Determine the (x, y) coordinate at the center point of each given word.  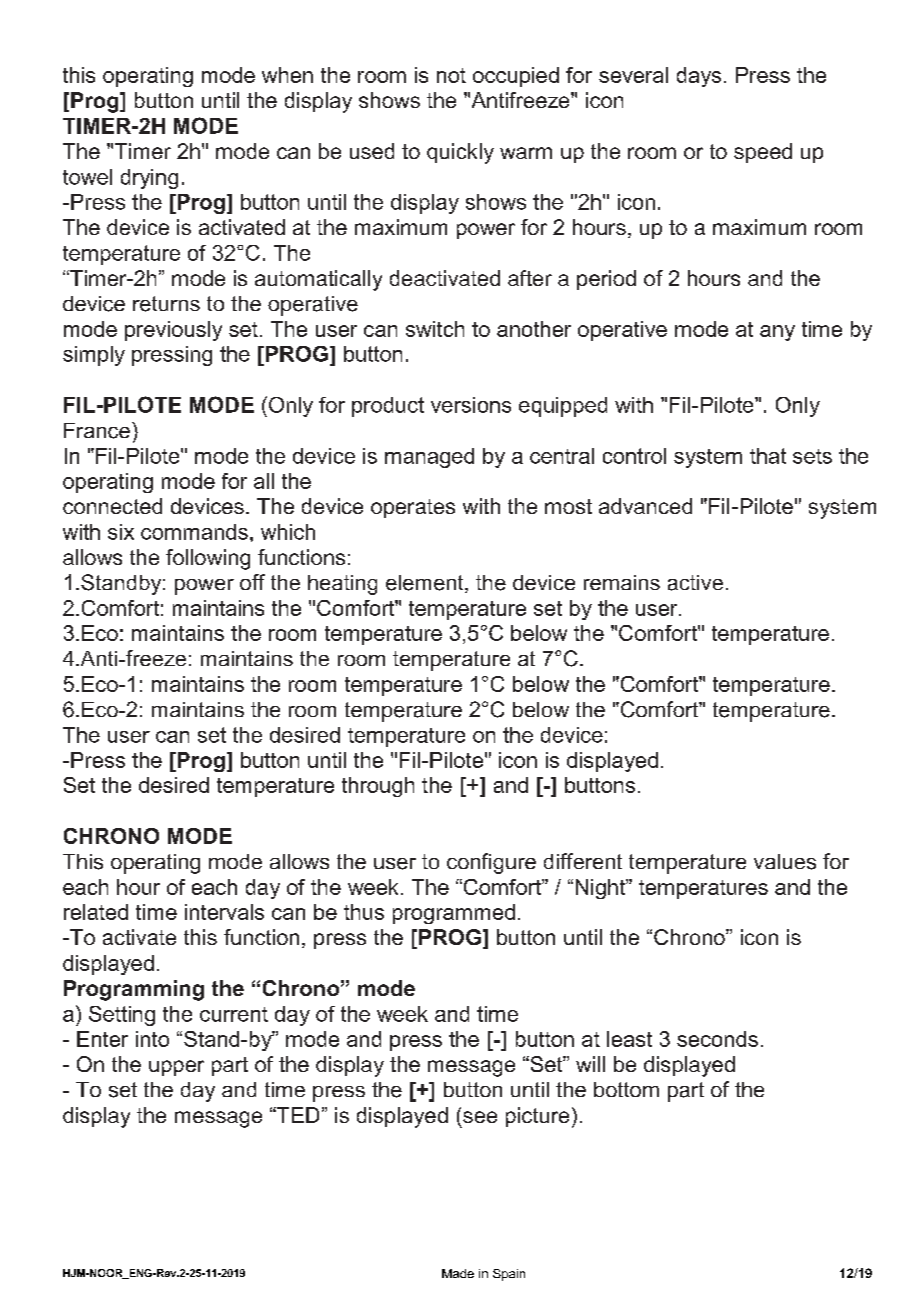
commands (194, 532)
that (768, 456)
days (699, 77)
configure (491, 863)
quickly (460, 153)
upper (176, 1068)
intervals (224, 912)
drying (149, 179)
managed (429, 458)
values (785, 862)
